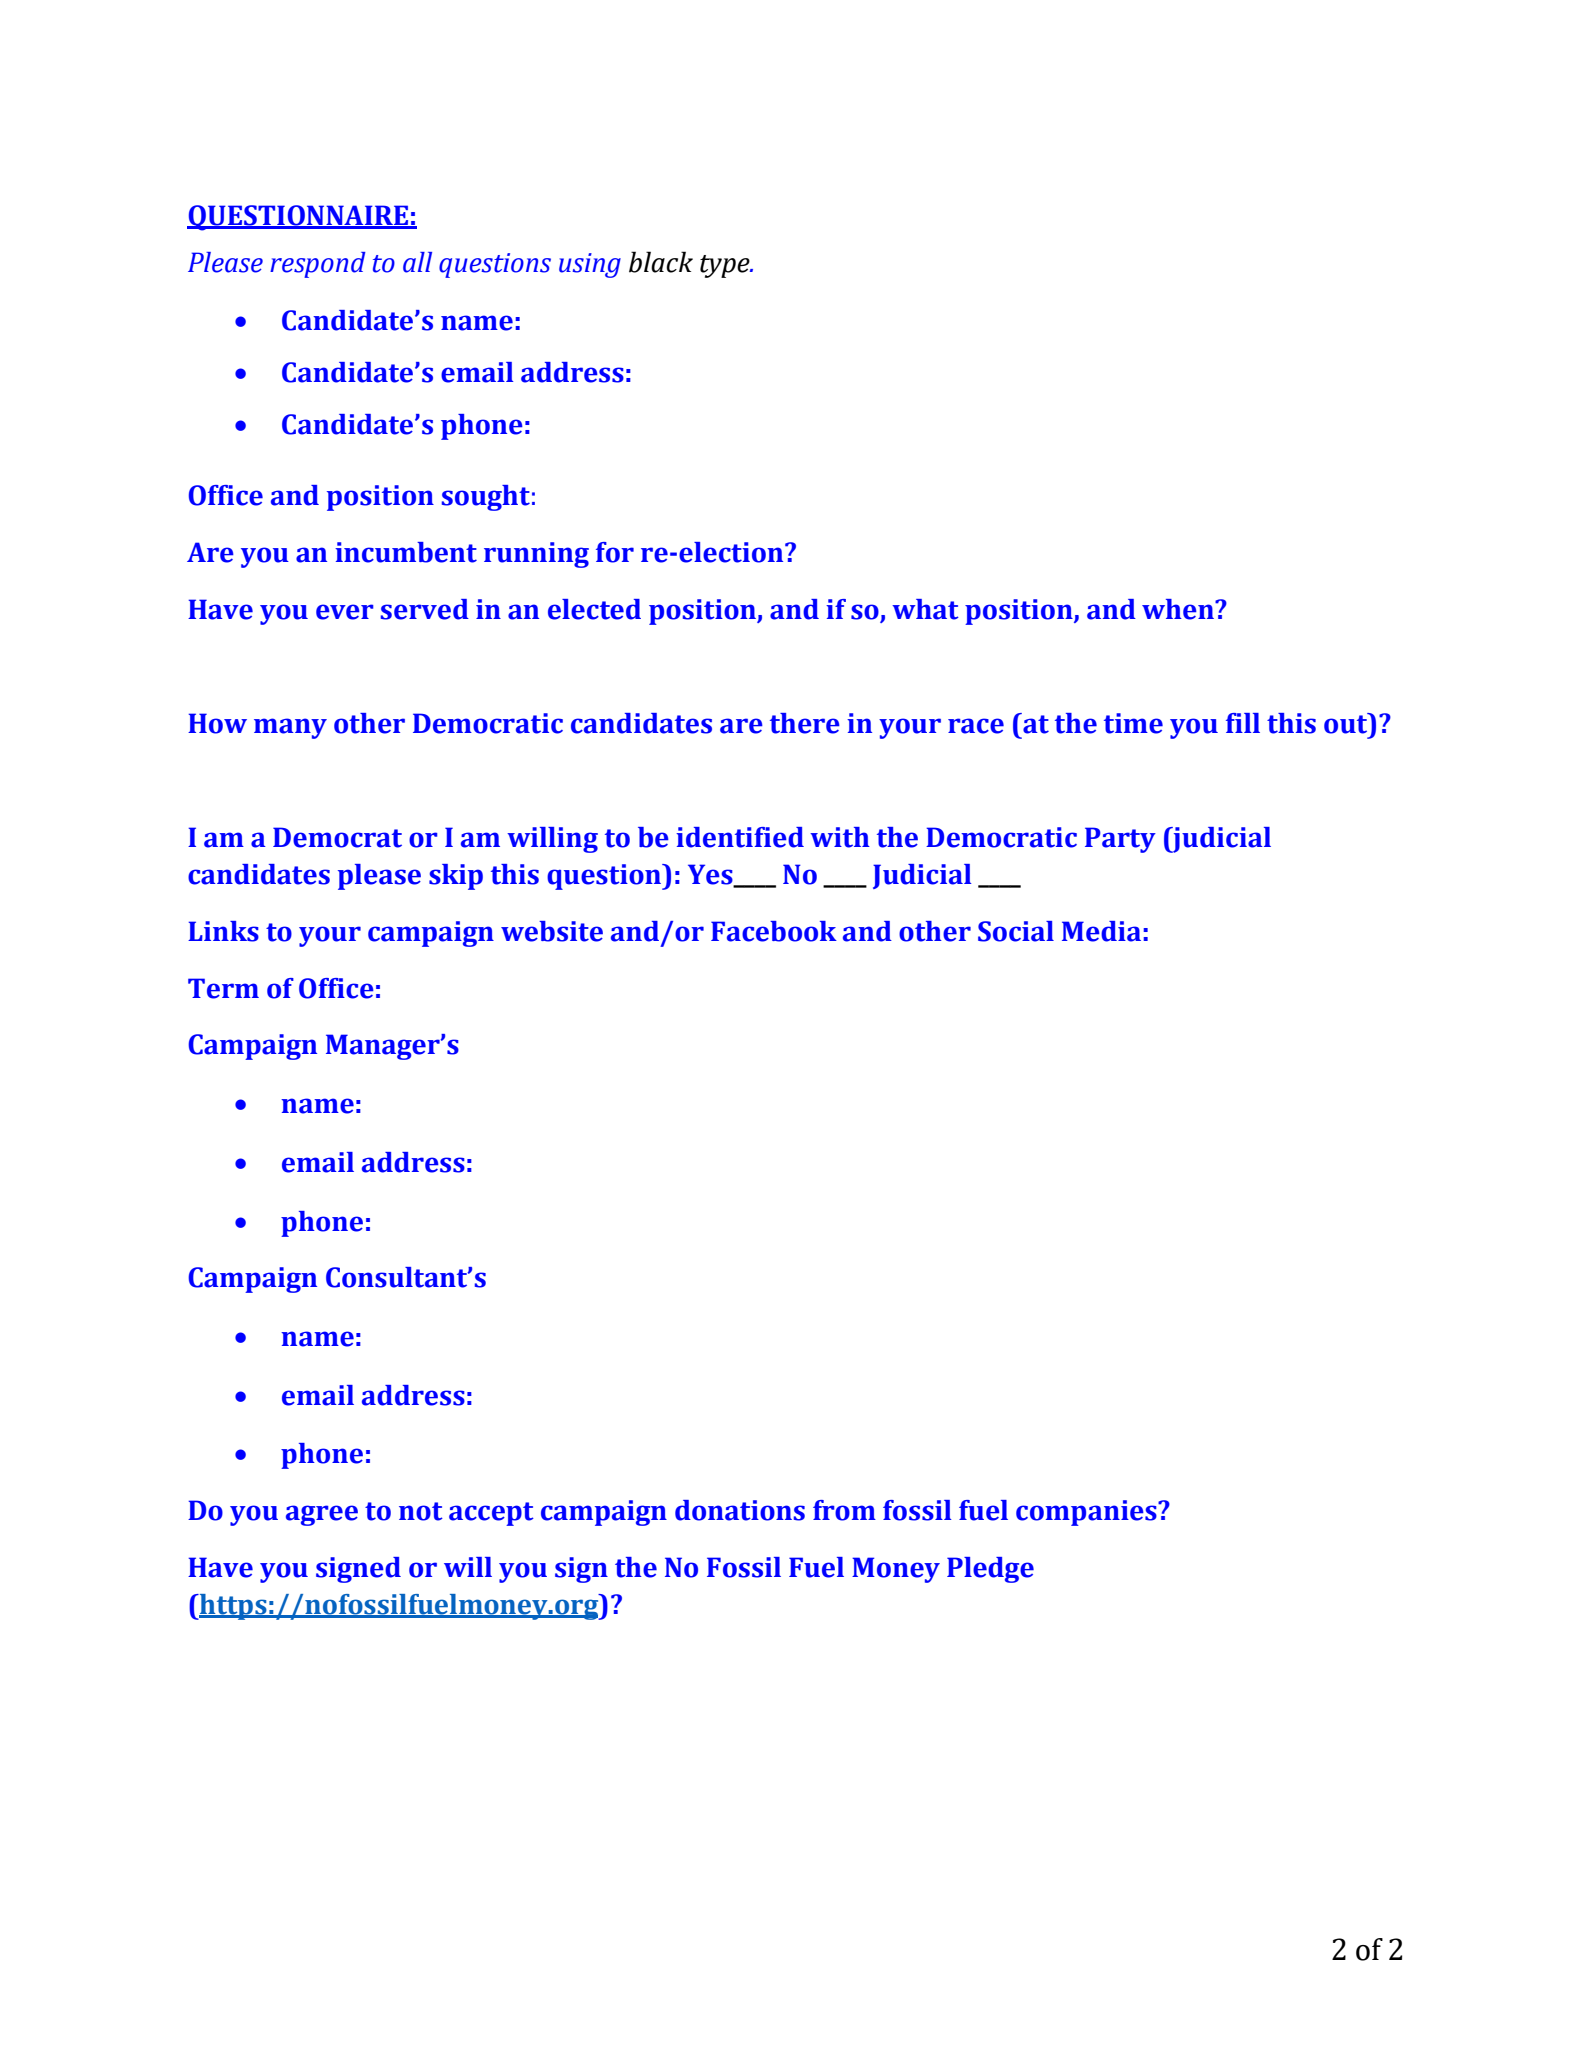 The image size is (1592, 2060). What do you see at coordinates (322, 1515) in the screenshot?
I see `agree` at bounding box center [322, 1515].
